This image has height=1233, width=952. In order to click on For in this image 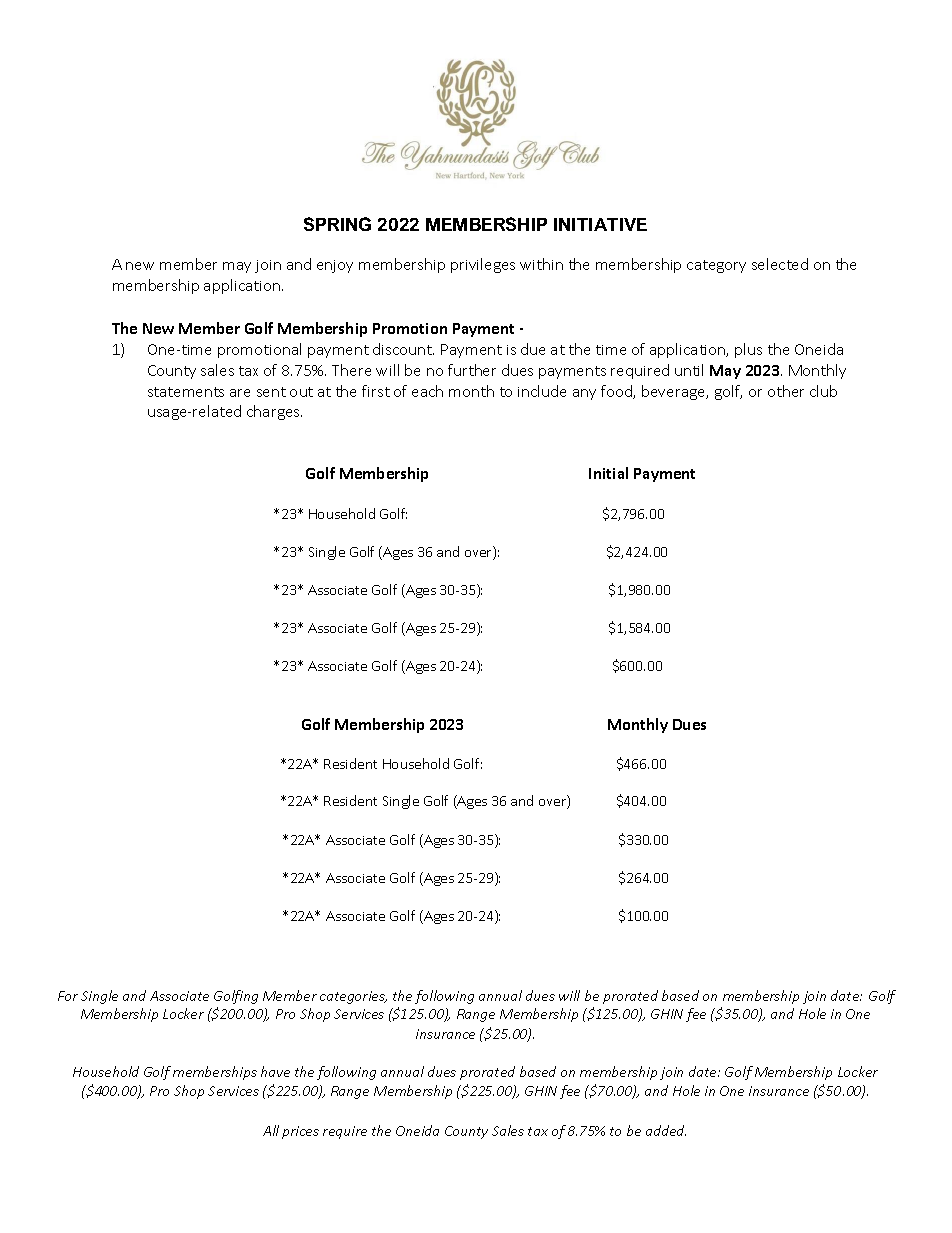, I will do `click(68, 996)`.
